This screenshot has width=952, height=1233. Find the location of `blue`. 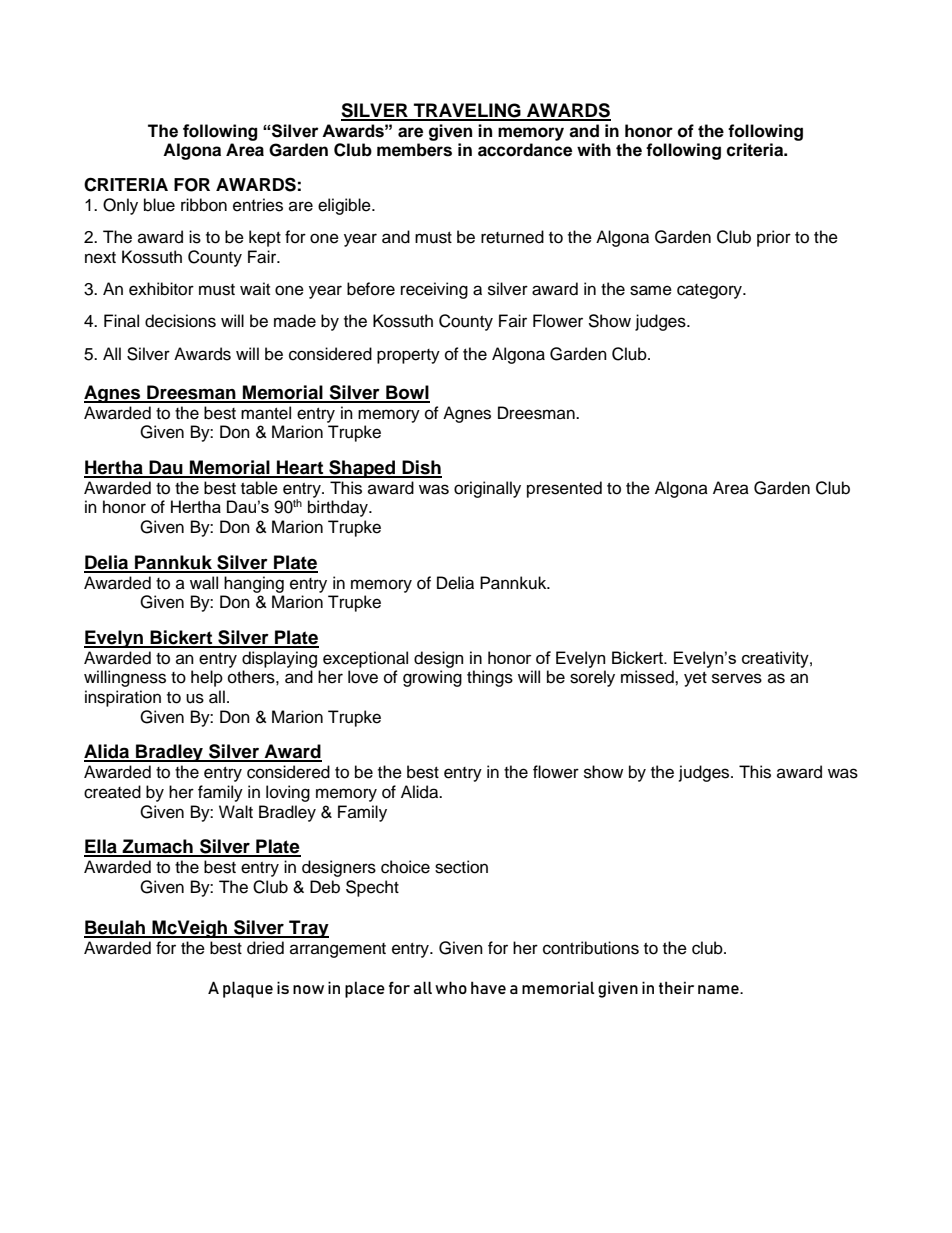

blue is located at coordinates (159, 205).
